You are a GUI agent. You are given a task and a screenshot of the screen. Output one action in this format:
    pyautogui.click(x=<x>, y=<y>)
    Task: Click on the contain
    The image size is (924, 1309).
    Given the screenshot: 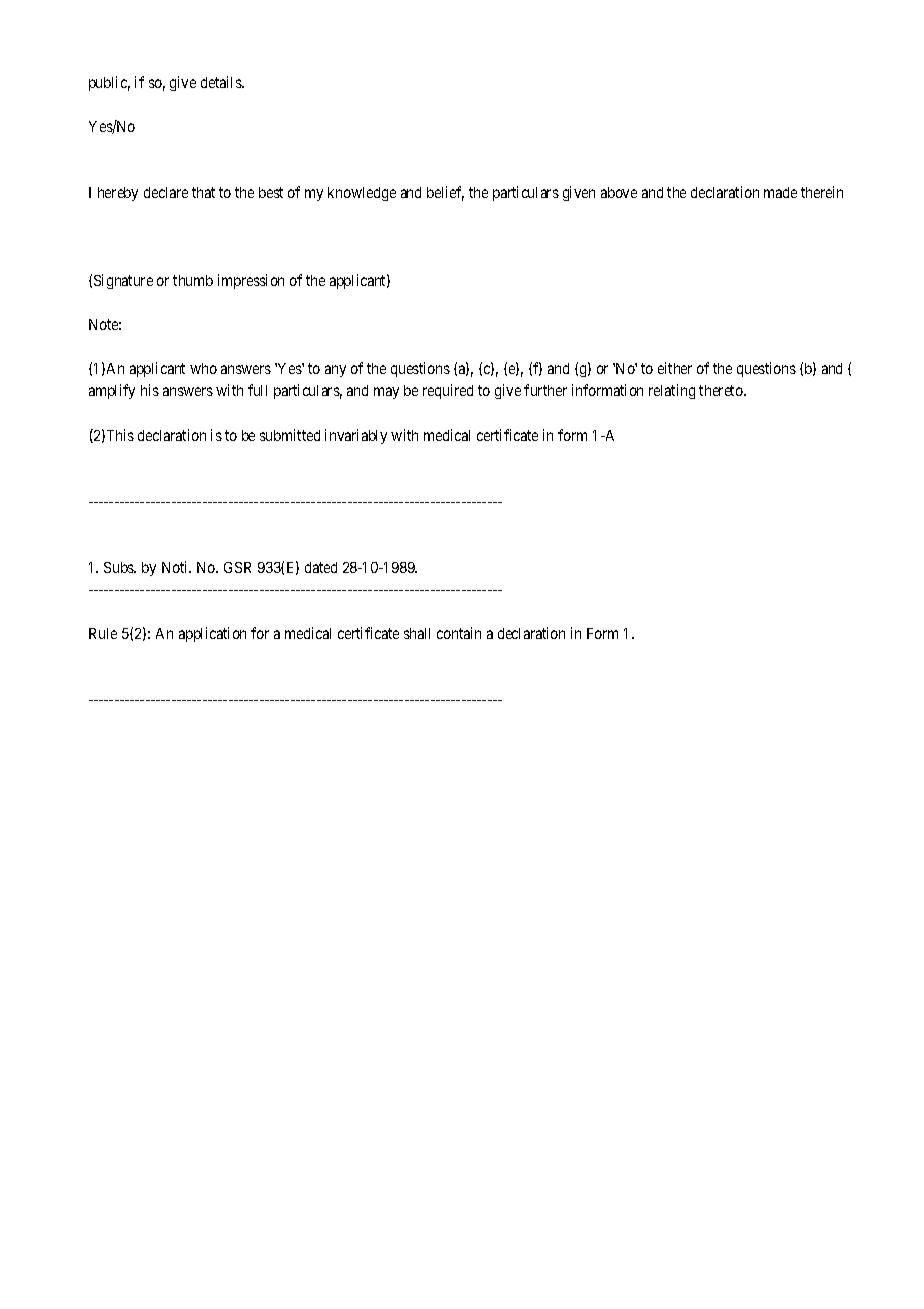 What is the action you would take?
    pyautogui.click(x=459, y=633)
